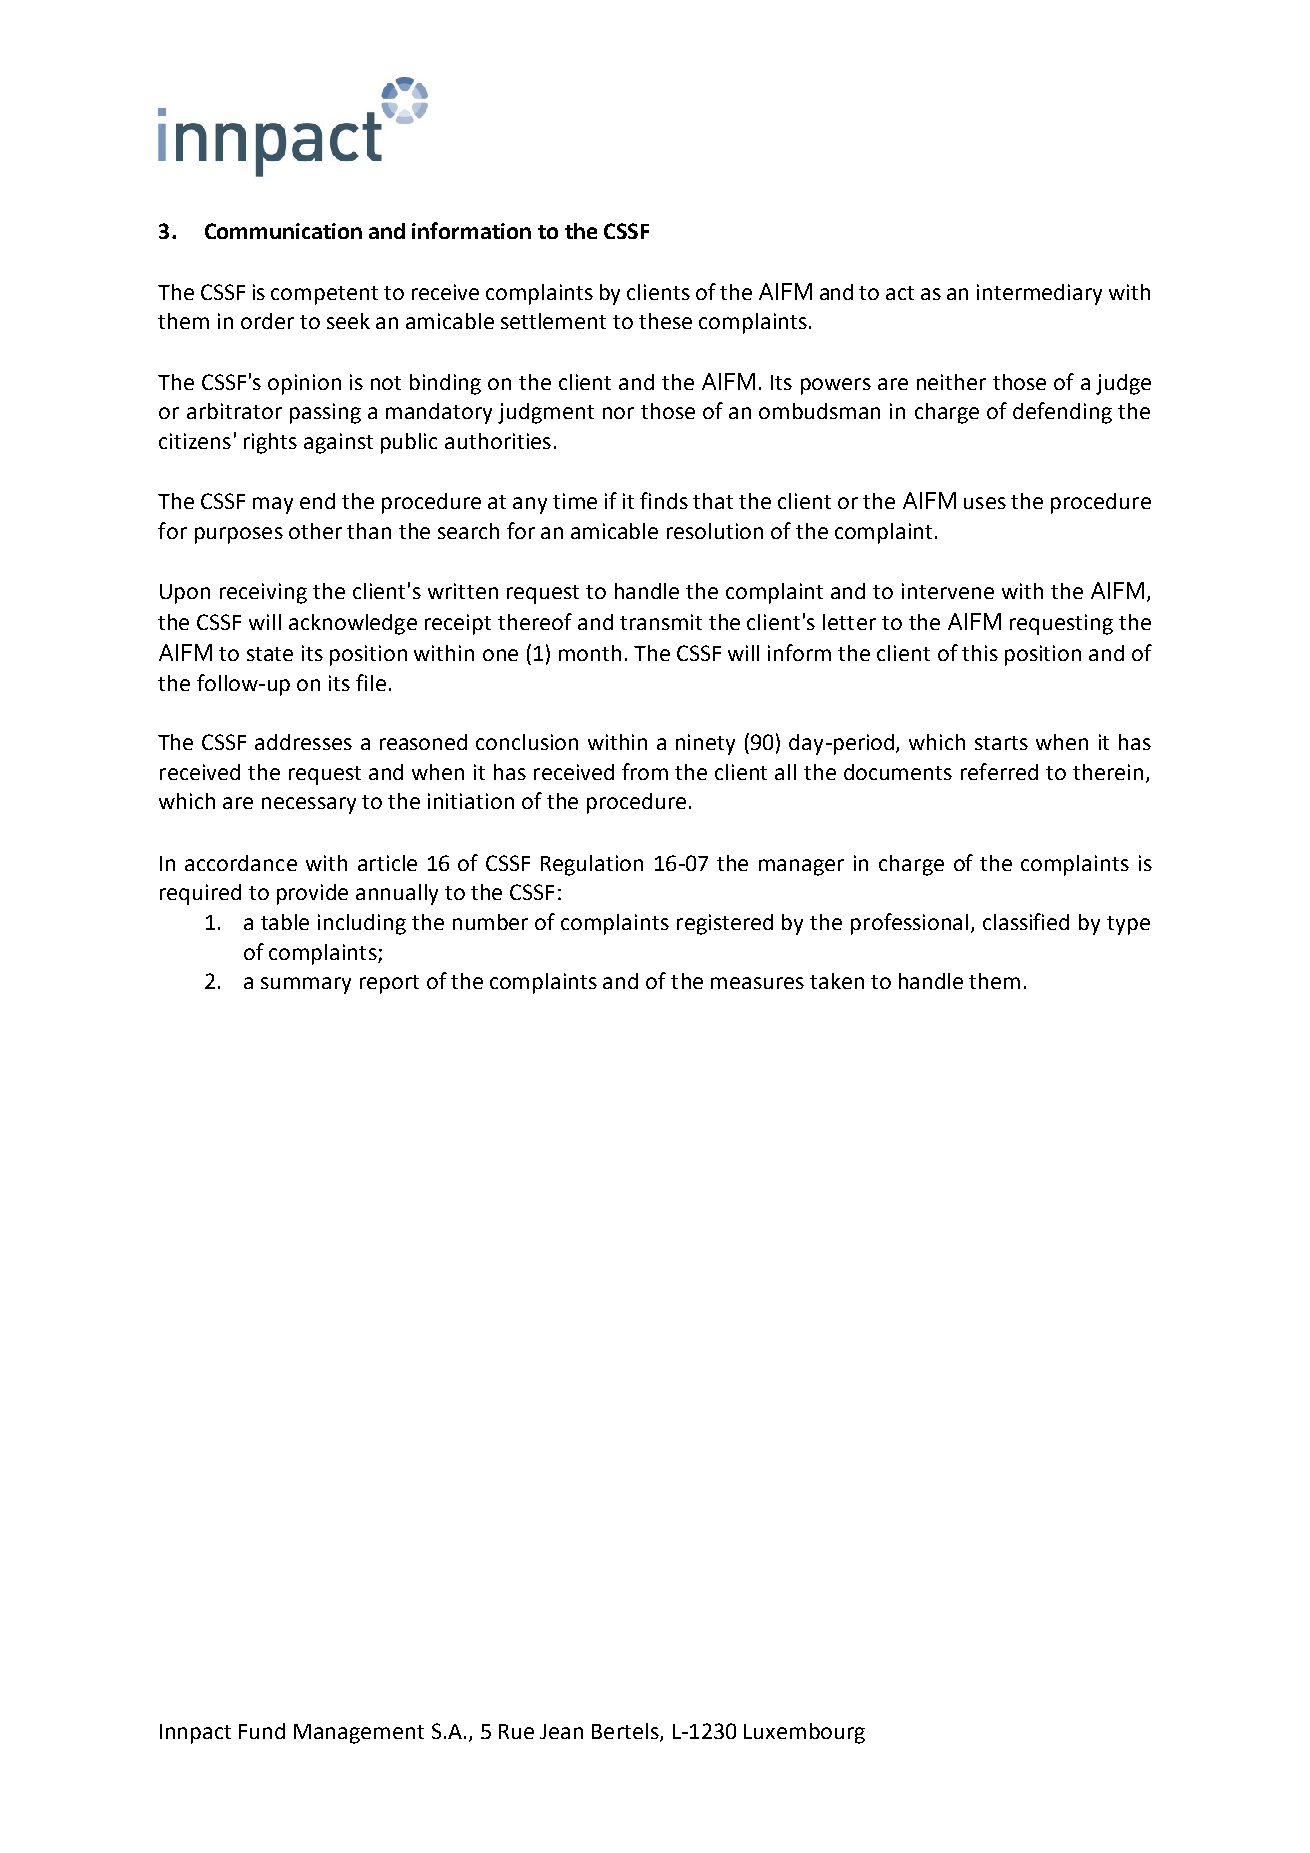  Describe the element at coordinates (324, 295) in the page. I see `competent` at that location.
